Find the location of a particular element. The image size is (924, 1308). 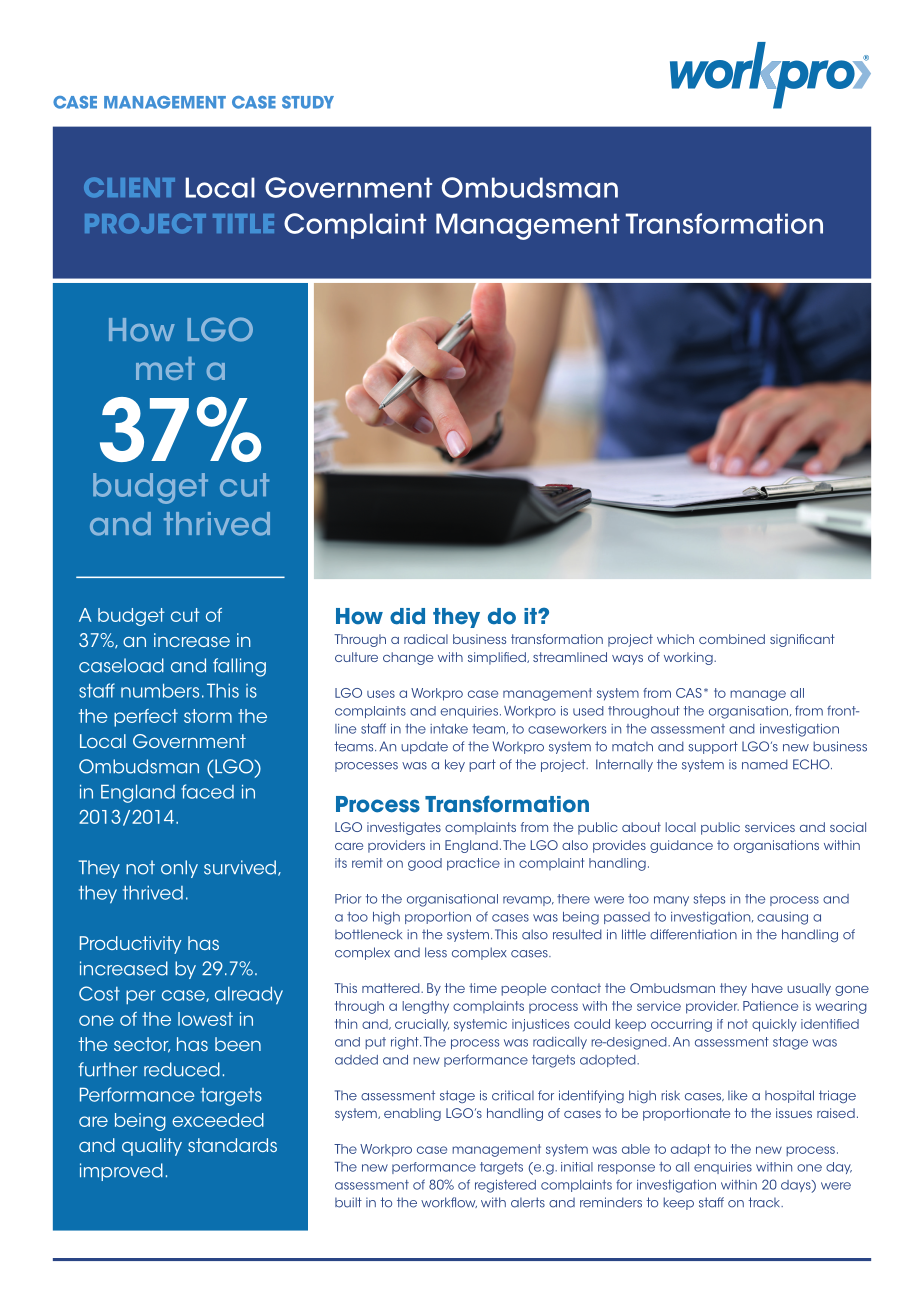

met is located at coordinates (165, 368).
